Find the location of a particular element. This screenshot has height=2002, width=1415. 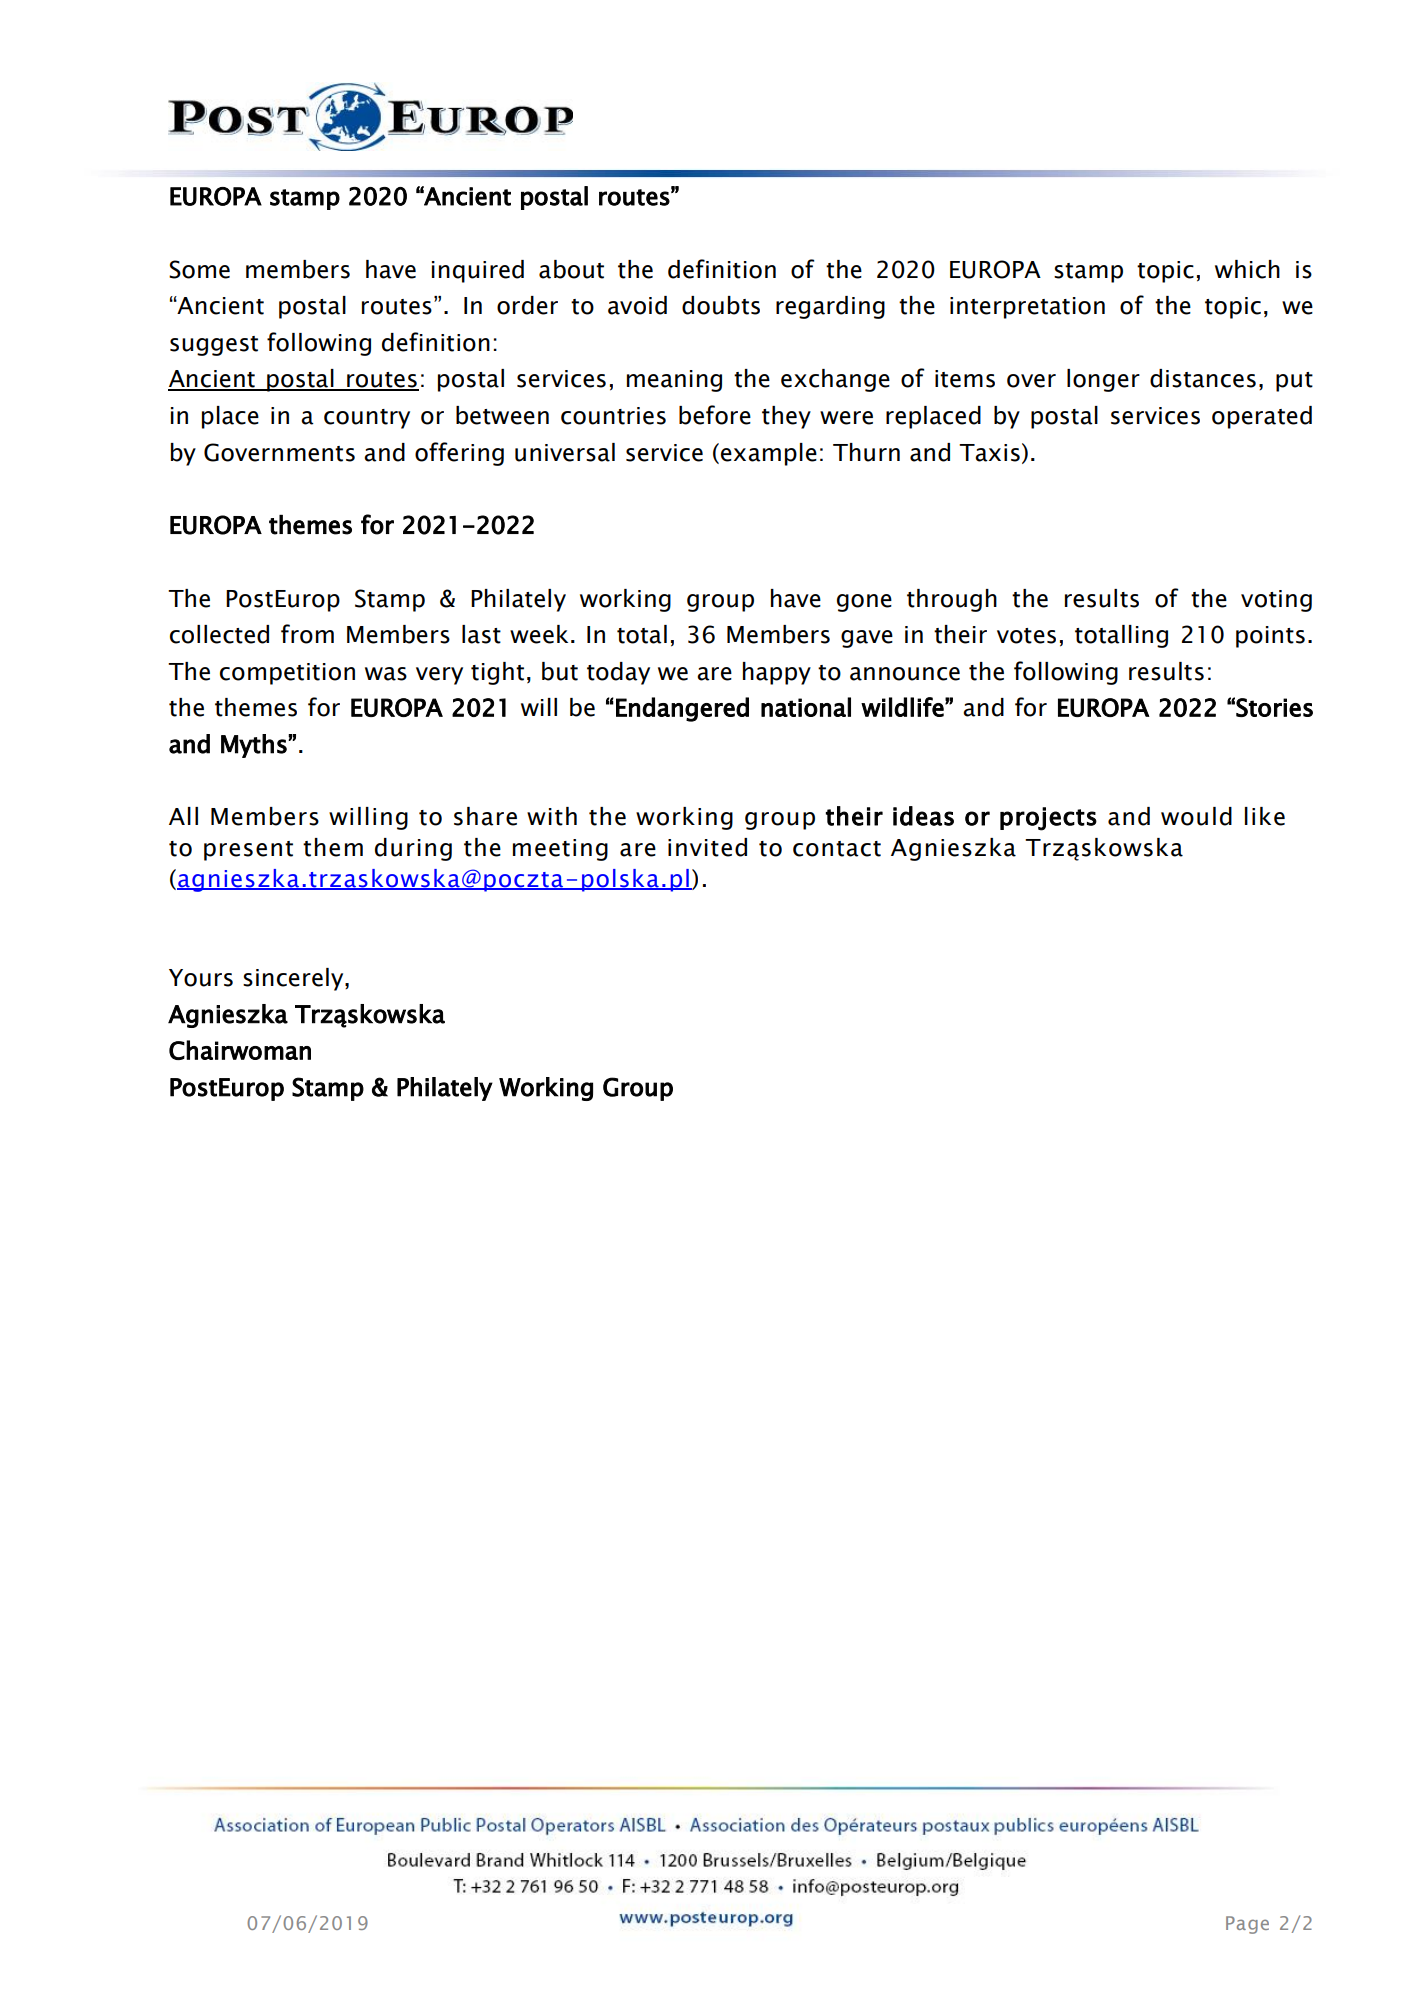

Chairwoman is located at coordinates (240, 1050).
